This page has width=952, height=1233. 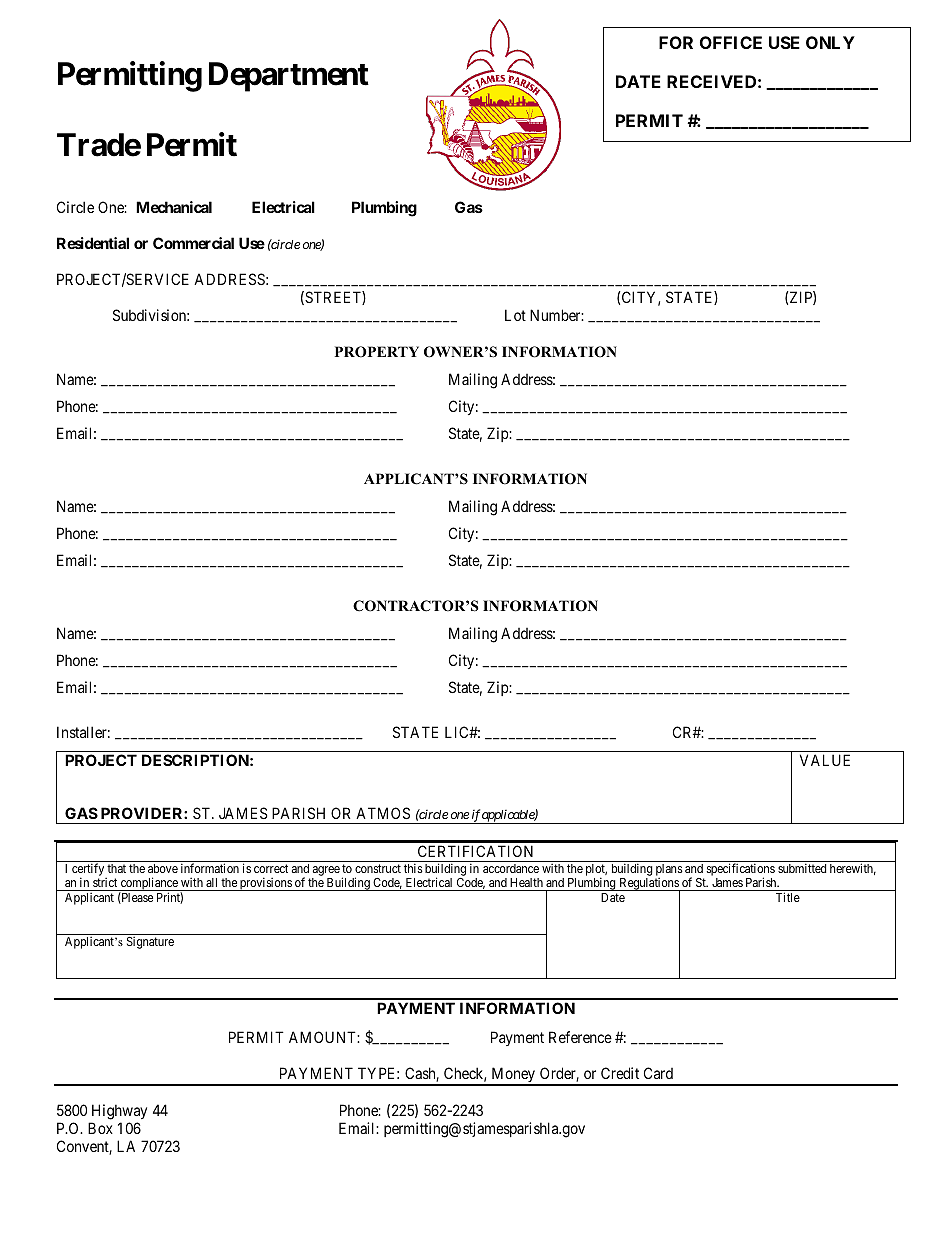 What do you see at coordinates (513, 1076) in the page?
I see `Money` at bounding box center [513, 1076].
